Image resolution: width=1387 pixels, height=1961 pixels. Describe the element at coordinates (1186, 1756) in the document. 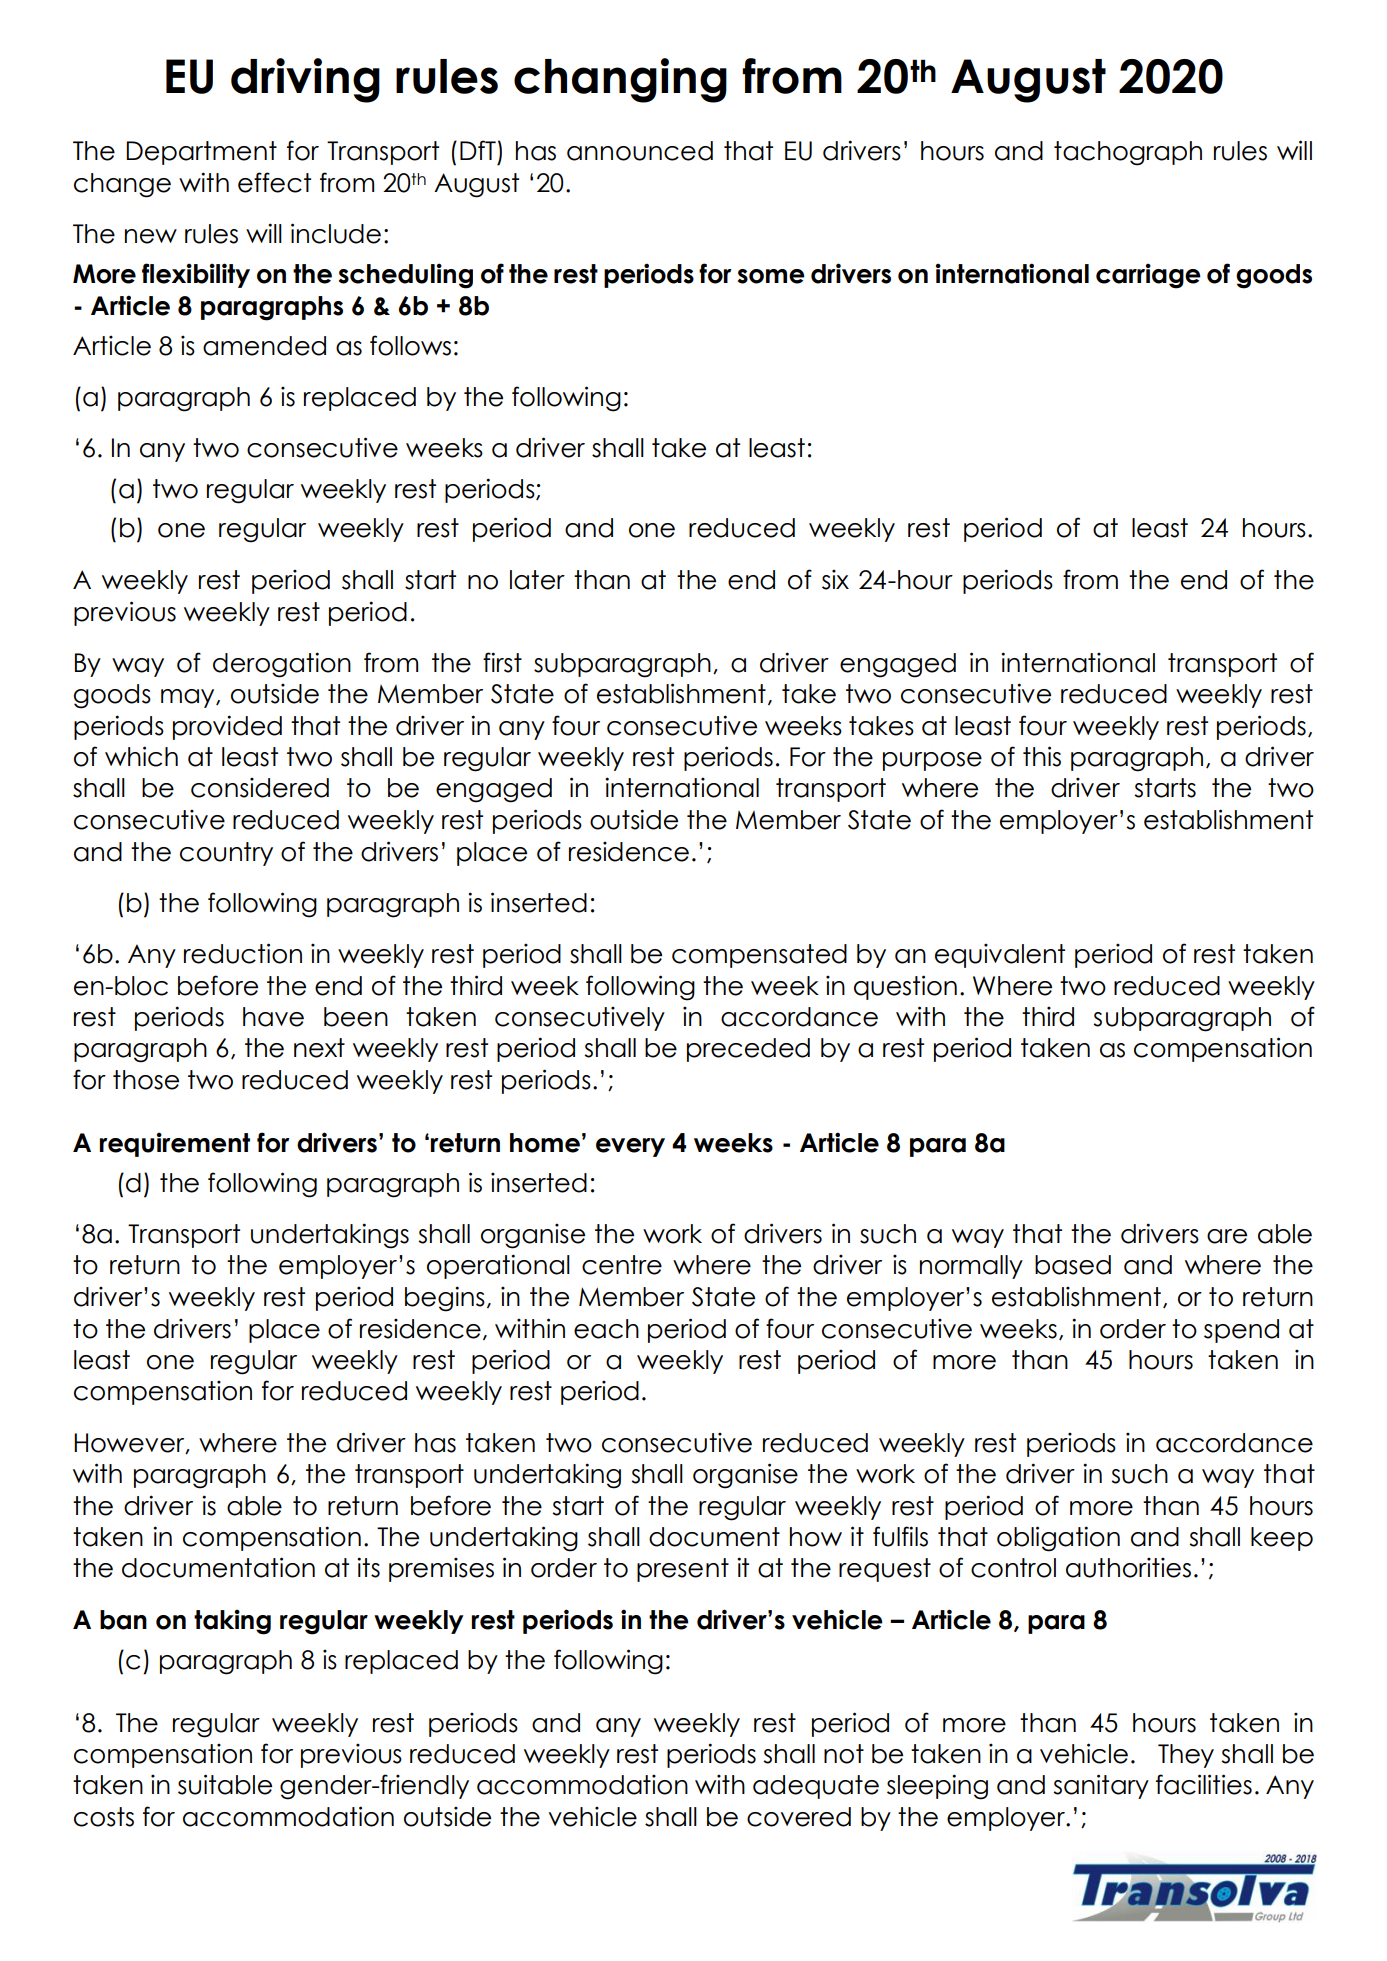

I see `They` at that location.
